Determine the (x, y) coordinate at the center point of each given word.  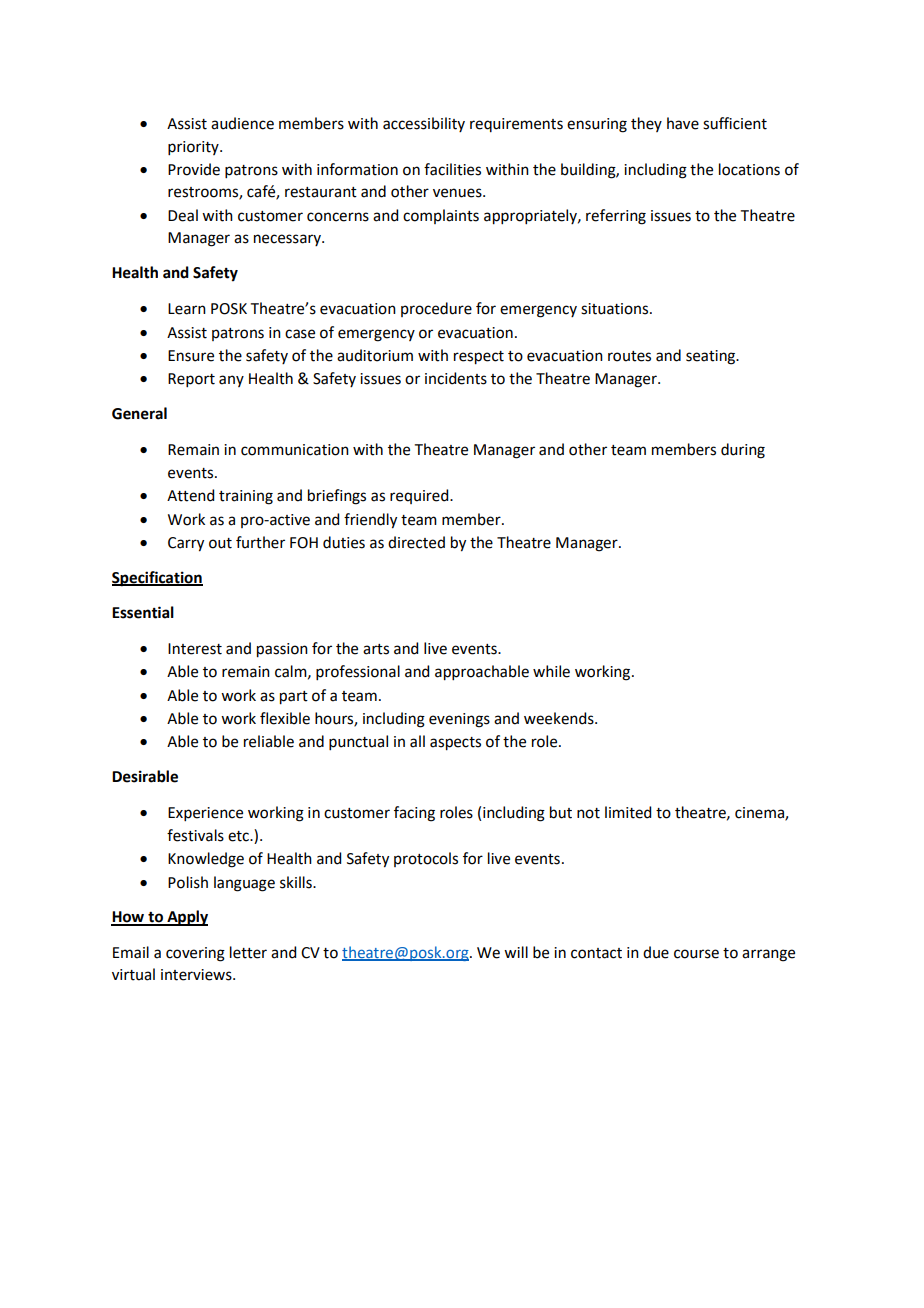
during (743, 451)
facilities (452, 169)
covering (195, 954)
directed (416, 542)
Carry (186, 544)
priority (194, 148)
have (683, 123)
